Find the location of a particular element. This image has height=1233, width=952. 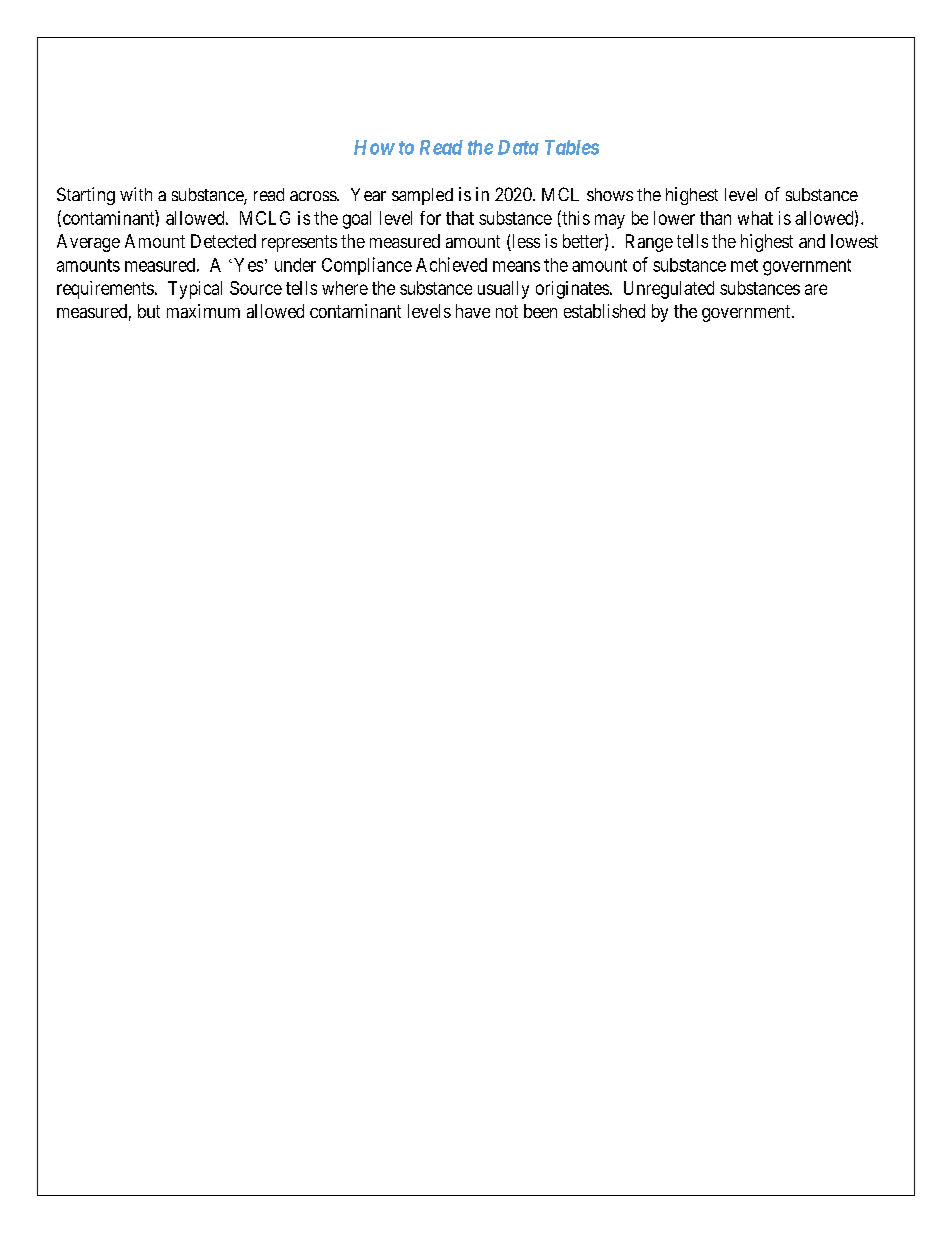

shows is located at coordinates (610, 194).
